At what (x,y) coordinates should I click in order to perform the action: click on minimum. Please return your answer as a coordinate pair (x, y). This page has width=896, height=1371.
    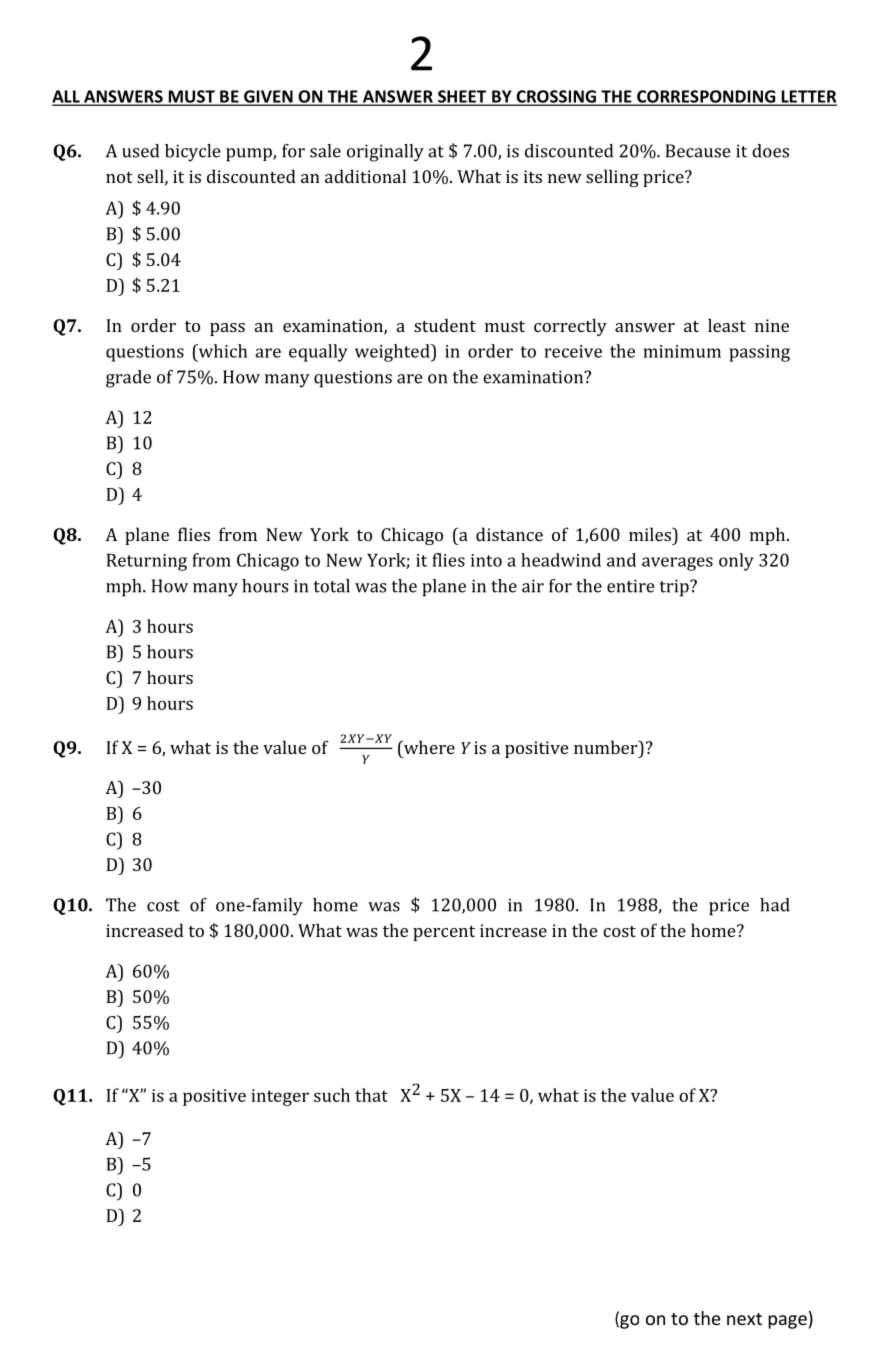
    Looking at the image, I should click on (682, 351).
